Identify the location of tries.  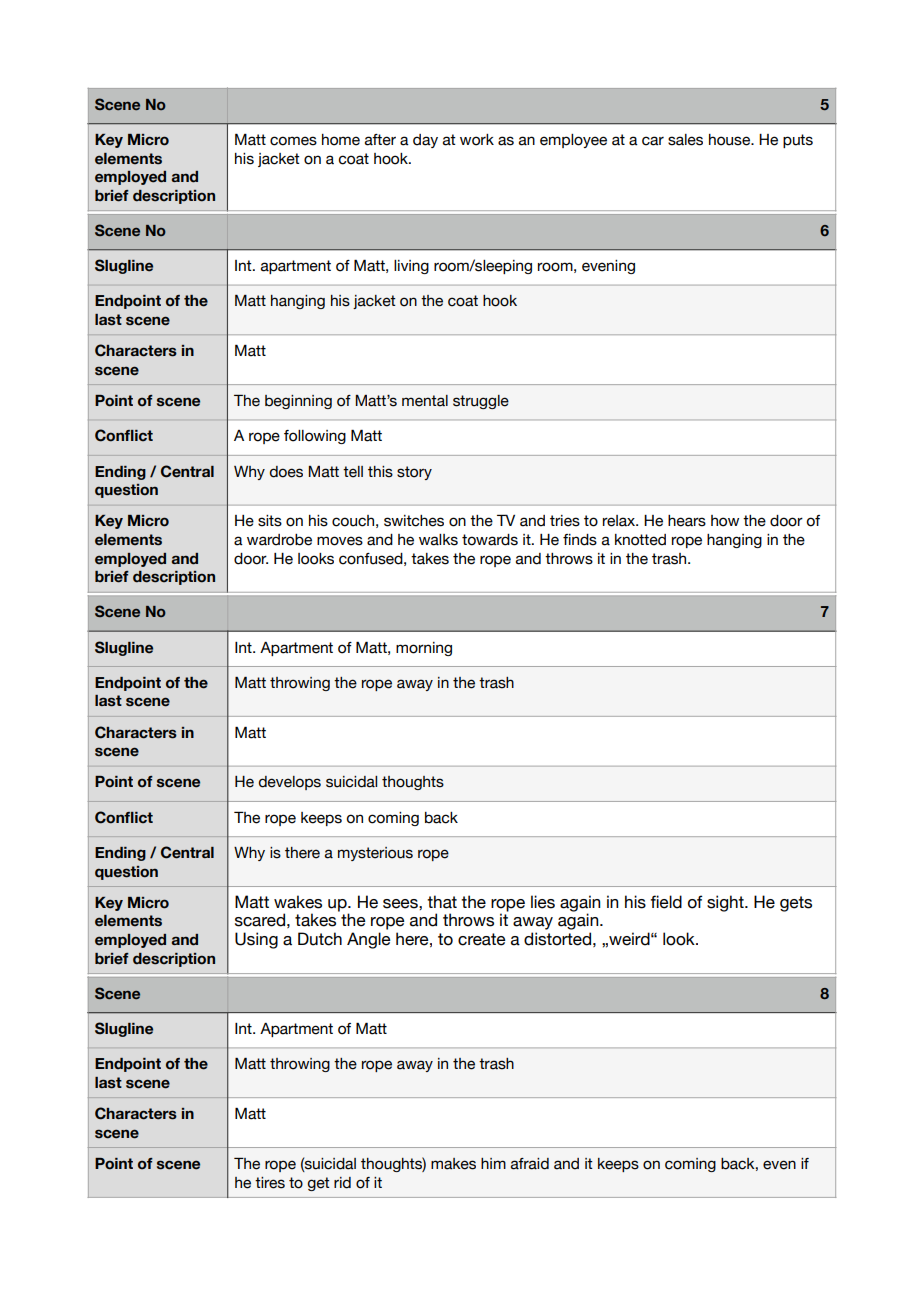
(565, 521).
